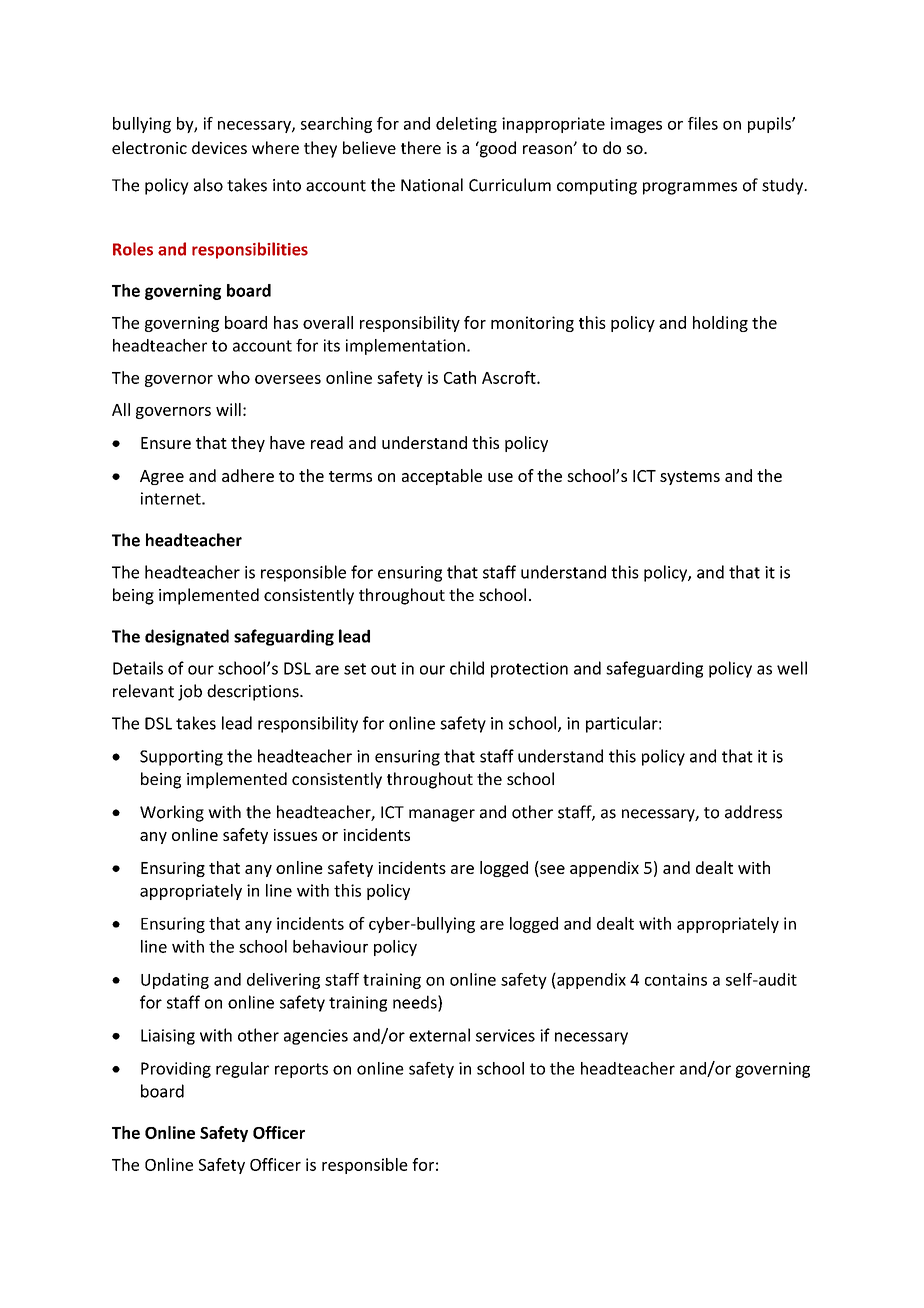 The image size is (924, 1308). I want to click on well, so click(792, 668).
